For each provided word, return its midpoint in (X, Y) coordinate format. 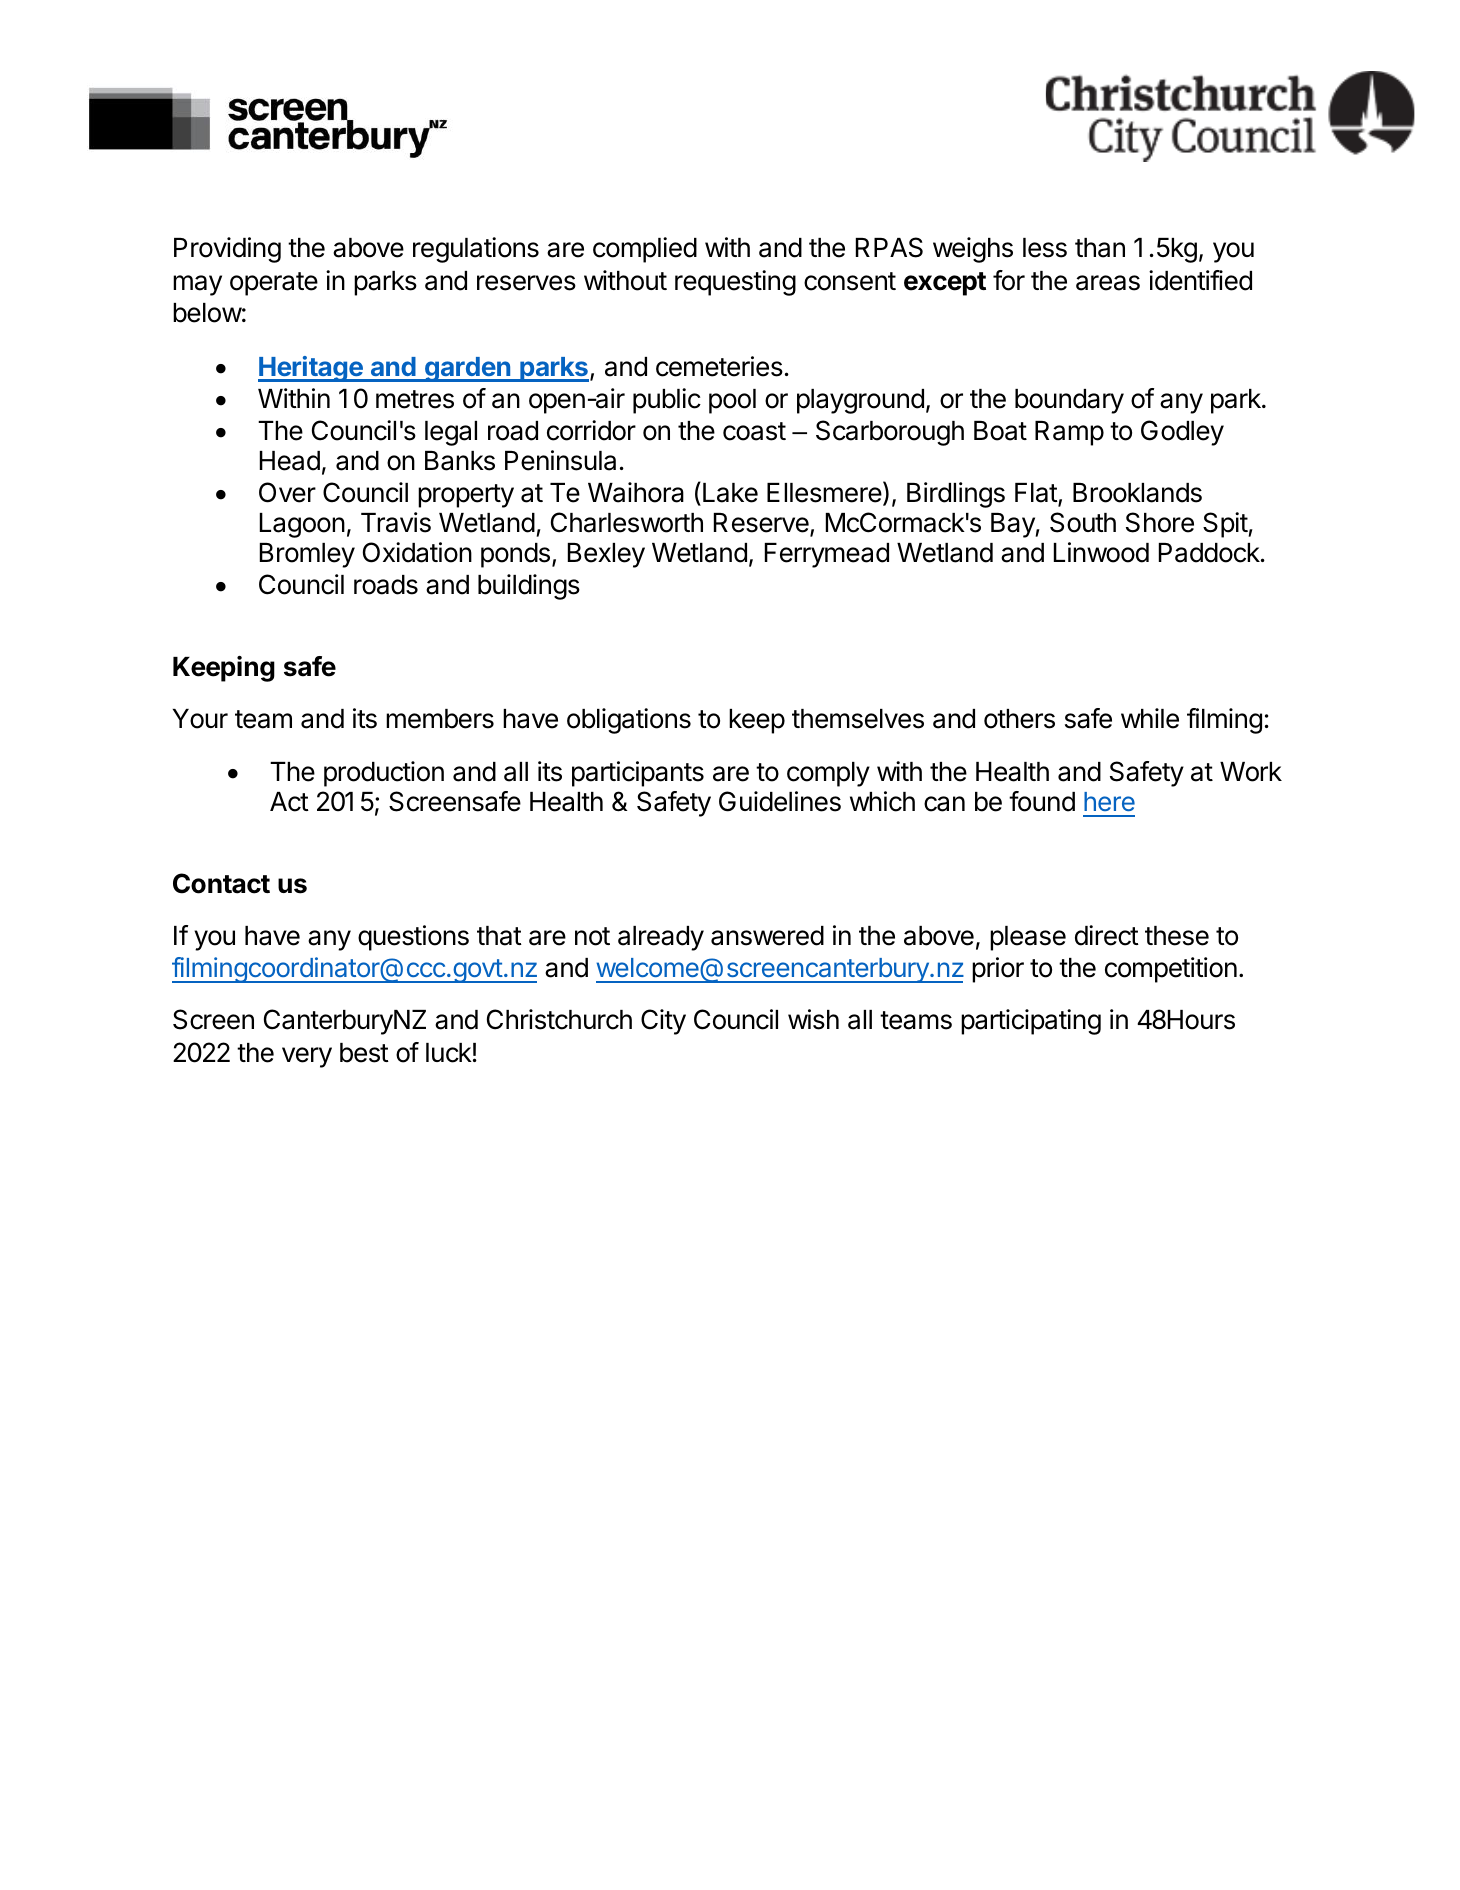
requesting (735, 283)
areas (1108, 283)
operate (274, 284)
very (307, 1057)
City (663, 1022)
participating (1031, 1022)
